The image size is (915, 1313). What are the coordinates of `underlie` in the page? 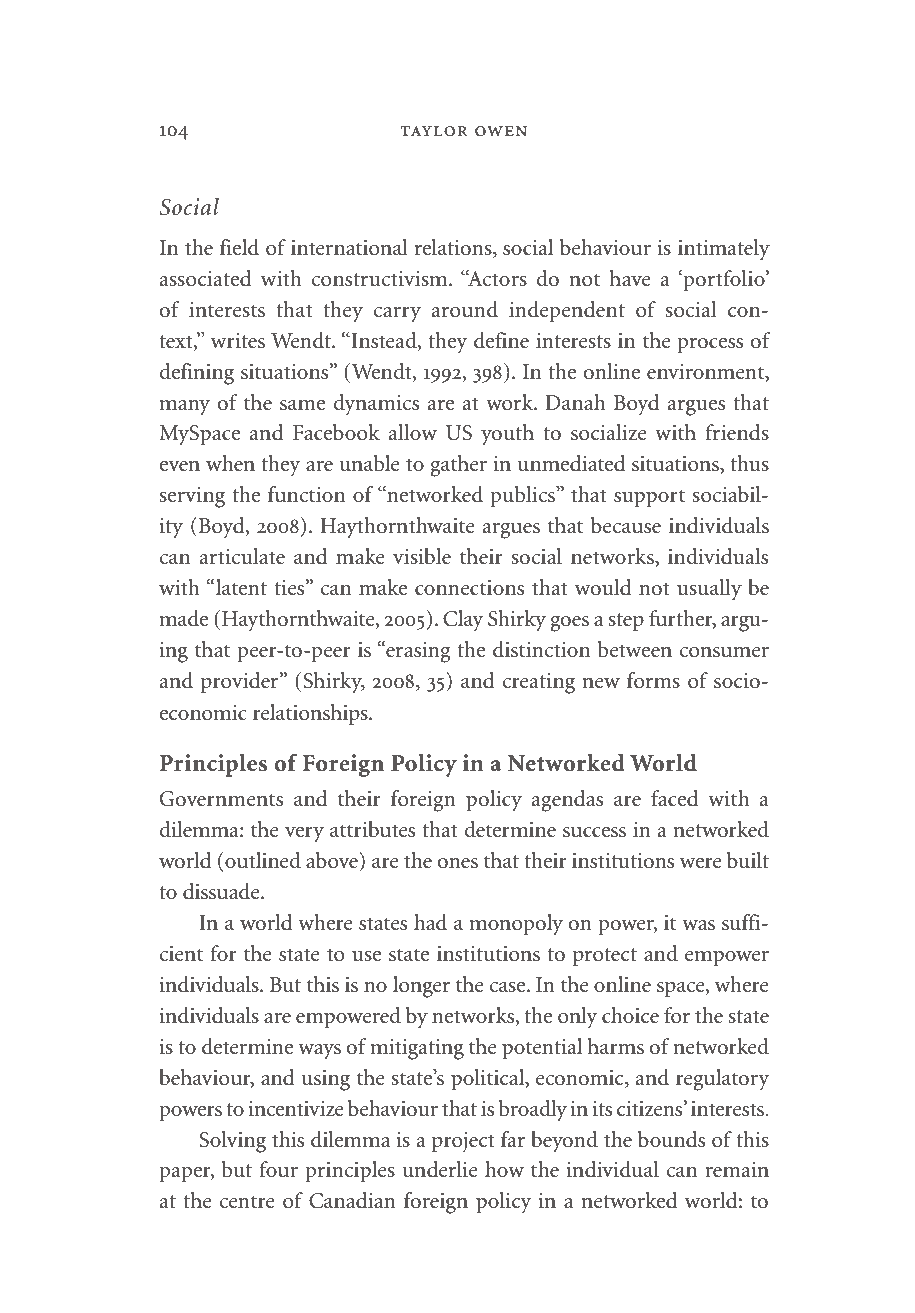 It's located at (440, 1169).
